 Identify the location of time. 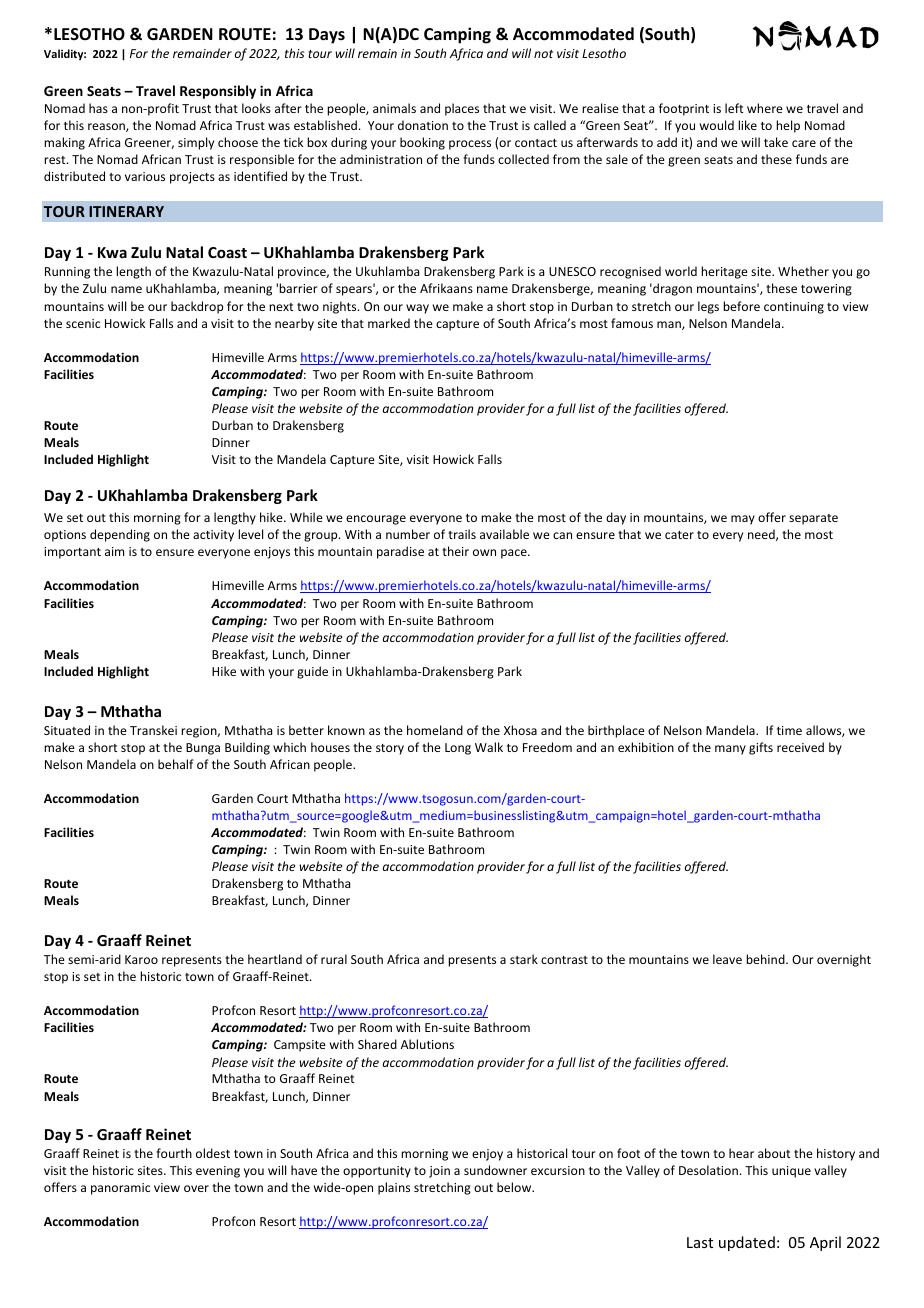
(789, 730).
